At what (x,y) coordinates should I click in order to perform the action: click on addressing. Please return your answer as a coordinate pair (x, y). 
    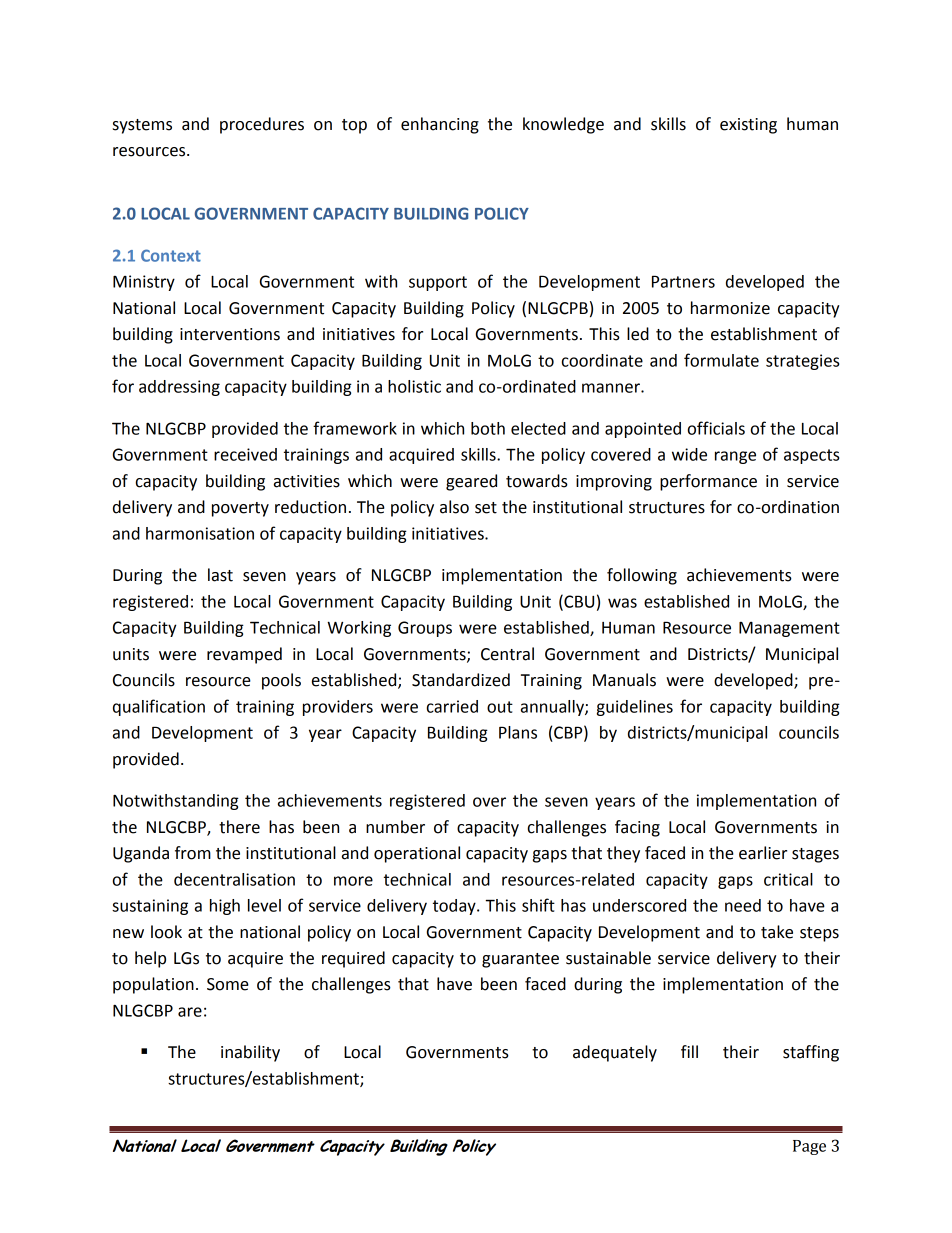
    Looking at the image, I should click on (179, 388).
